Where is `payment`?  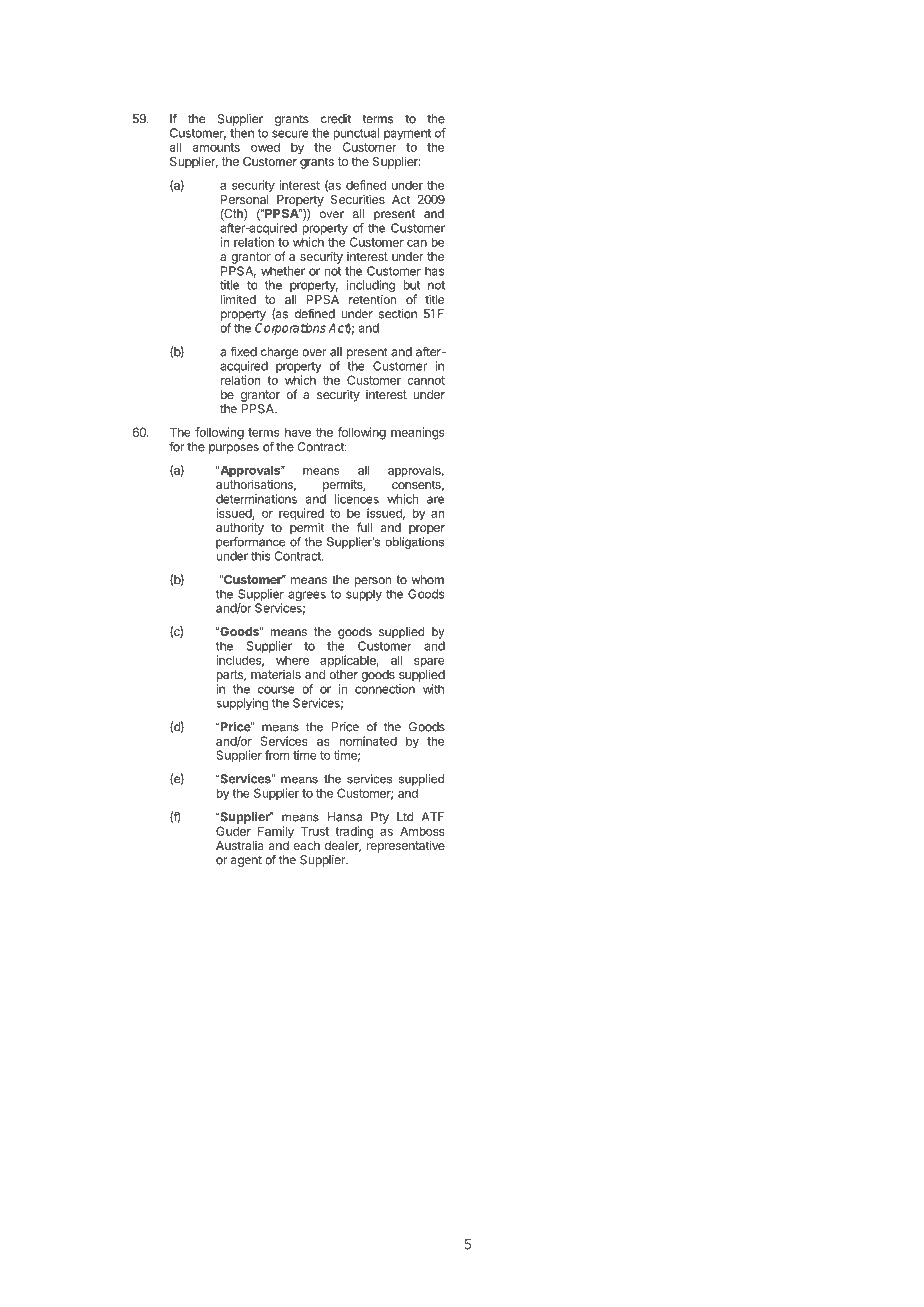
payment is located at coordinates (408, 136).
